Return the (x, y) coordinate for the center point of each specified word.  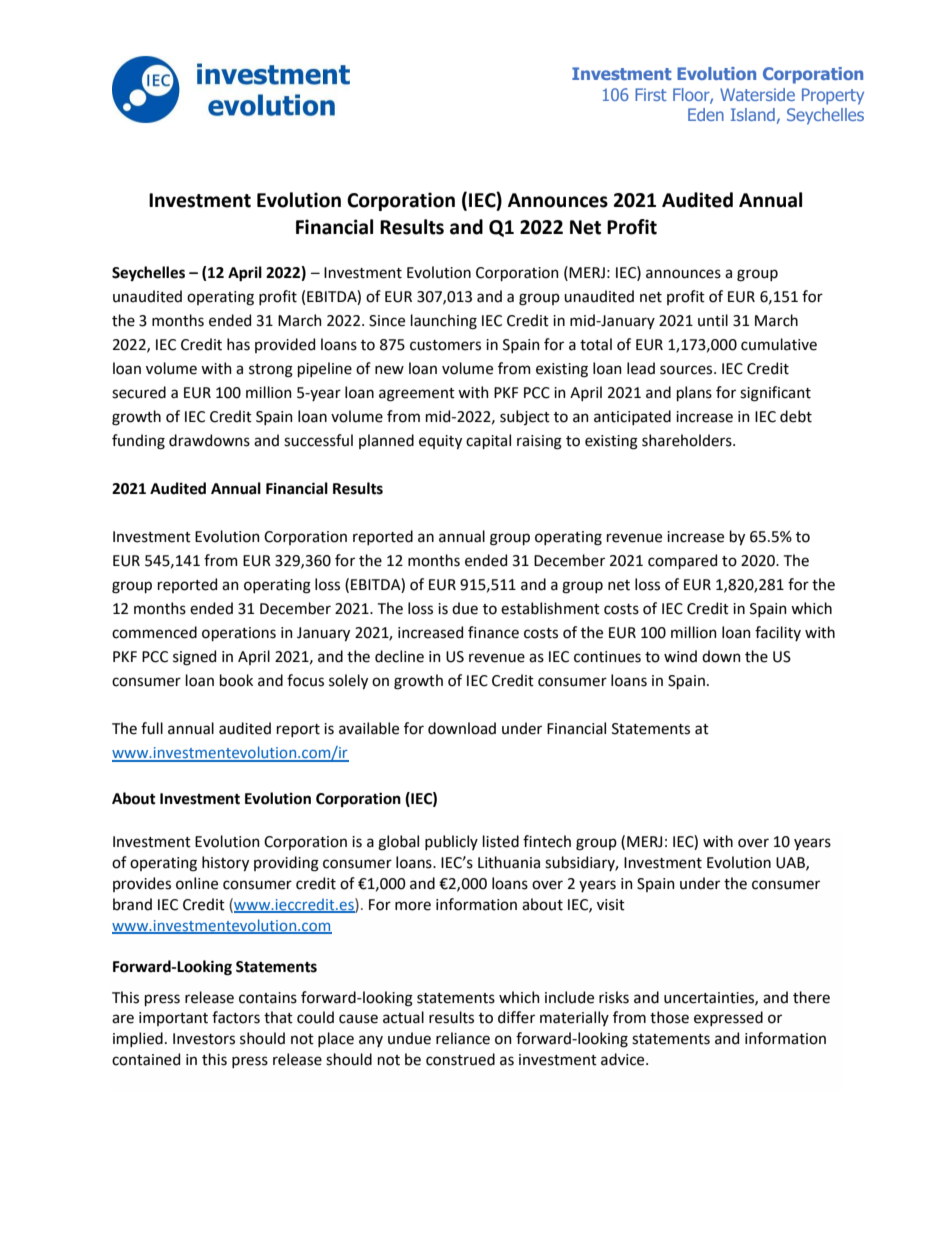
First (651, 94)
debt (796, 416)
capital (488, 441)
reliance (463, 1038)
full (152, 728)
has (238, 344)
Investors (204, 1039)
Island (753, 114)
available (369, 728)
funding (138, 442)
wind (680, 656)
